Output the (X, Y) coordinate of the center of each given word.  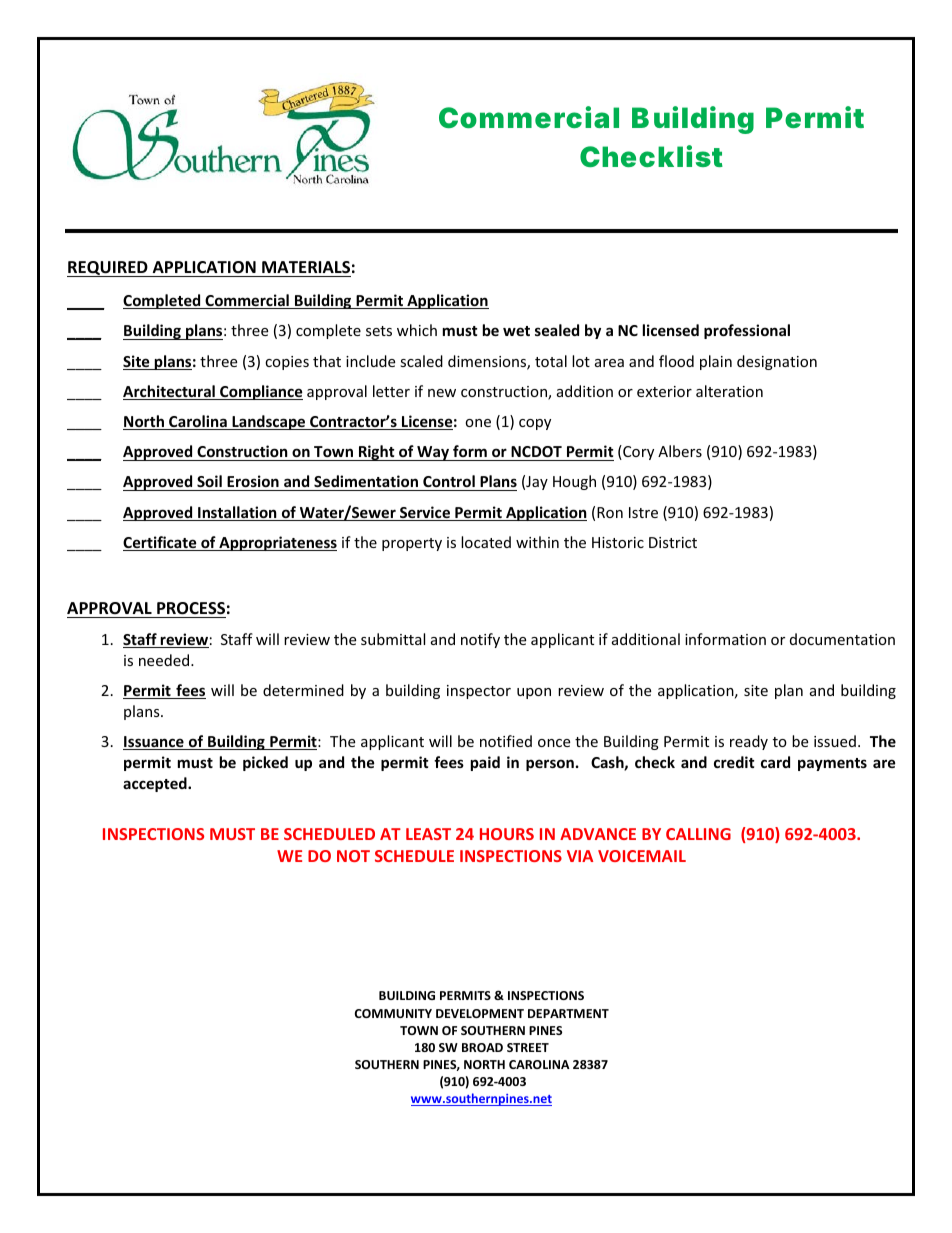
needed (165, 660)
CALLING (698, 834)
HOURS (507, 834)
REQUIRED (108, 269)
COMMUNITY (393, 1013)
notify (480, 640)
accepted (156, 784)
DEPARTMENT (568, 1013)
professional (747, 331)
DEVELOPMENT (480, 1013)
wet (516, 331)
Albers (680, 451)
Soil (209, 483)
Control (449, 483)
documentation (842, 639)
